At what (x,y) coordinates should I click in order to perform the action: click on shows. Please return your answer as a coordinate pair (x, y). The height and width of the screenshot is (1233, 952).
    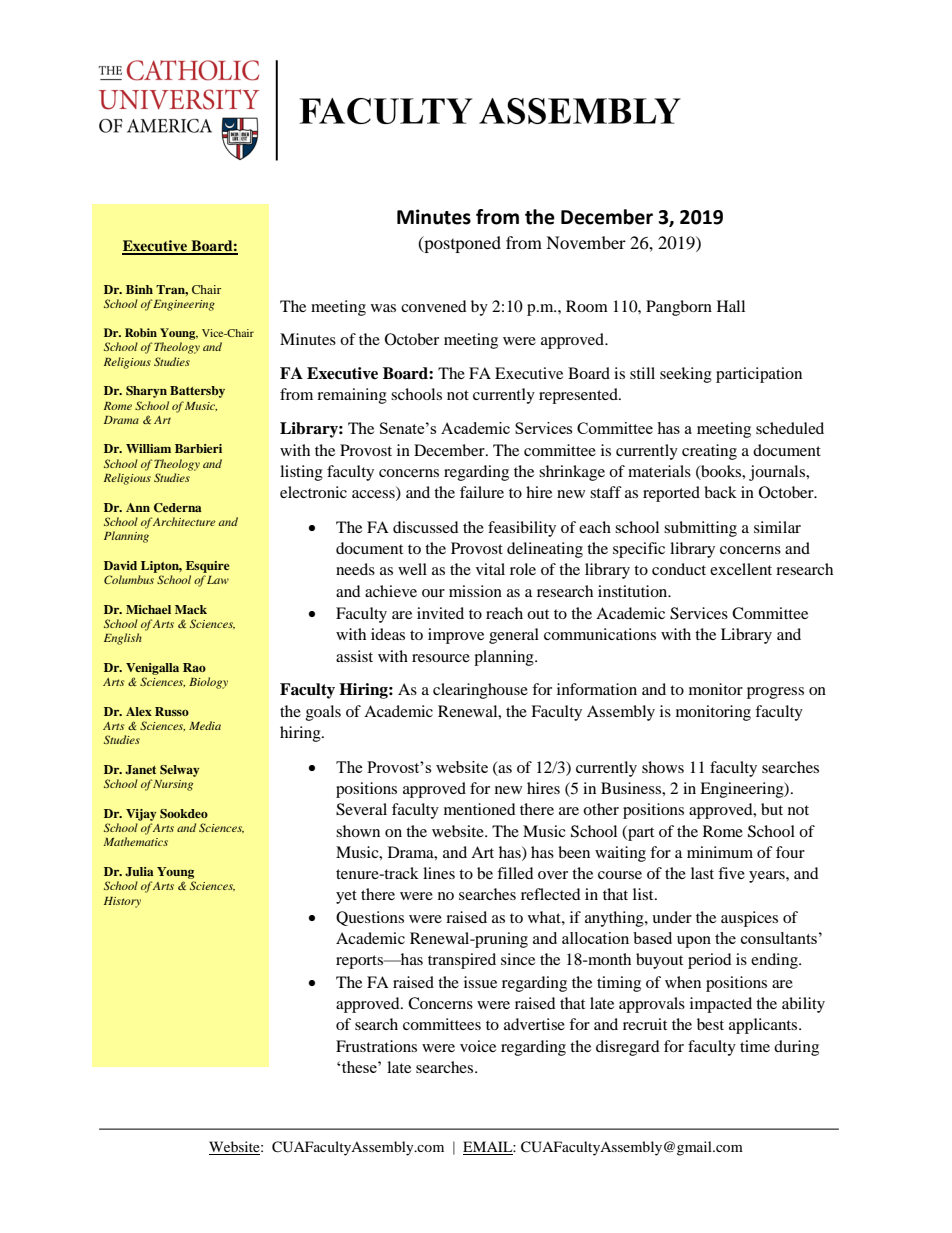
    Looking at the image, I should click on (663, 767).
